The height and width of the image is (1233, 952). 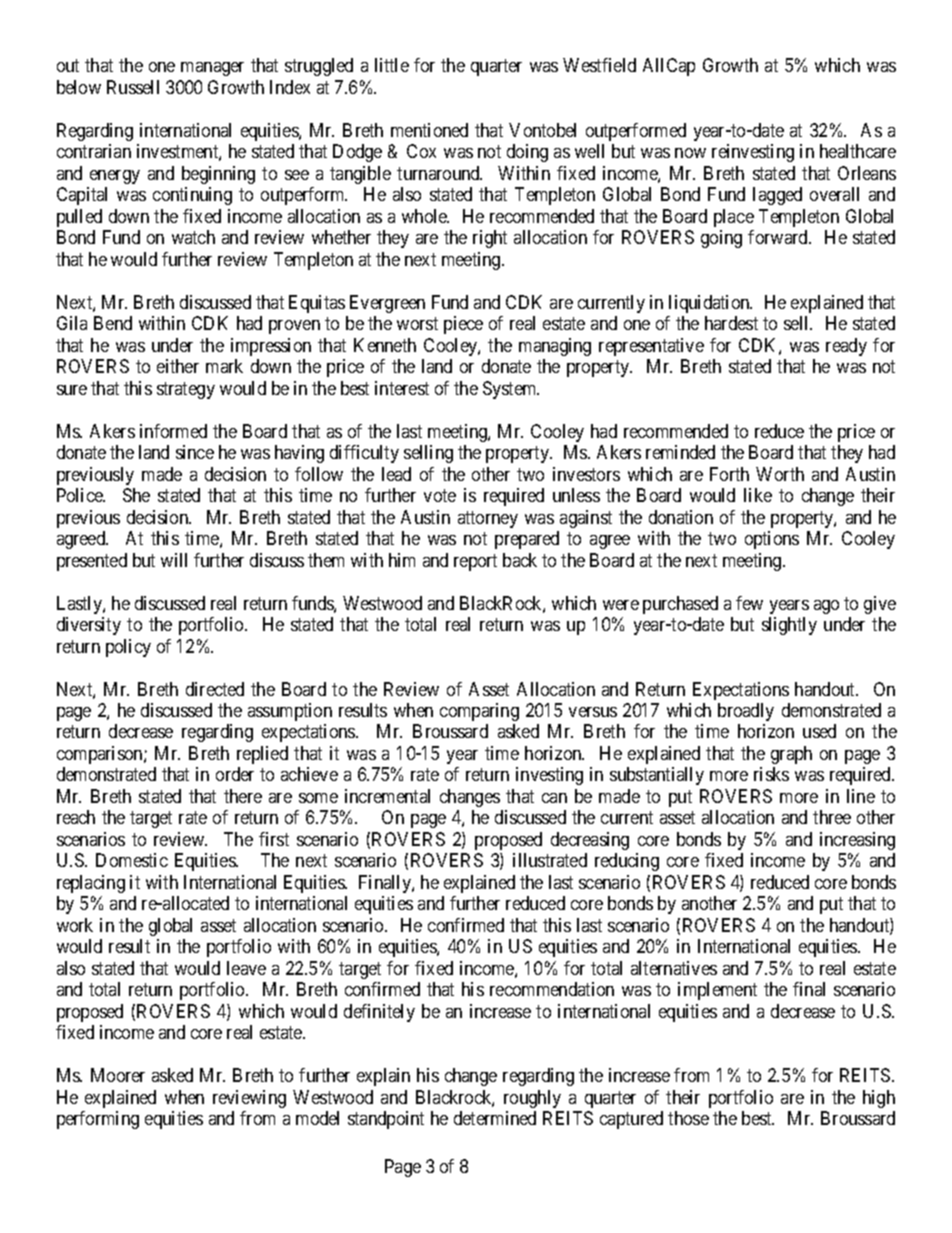 What do you see at coordinates (791, 755) in the image?
I see `graph` at bounding box center [791, 755].
